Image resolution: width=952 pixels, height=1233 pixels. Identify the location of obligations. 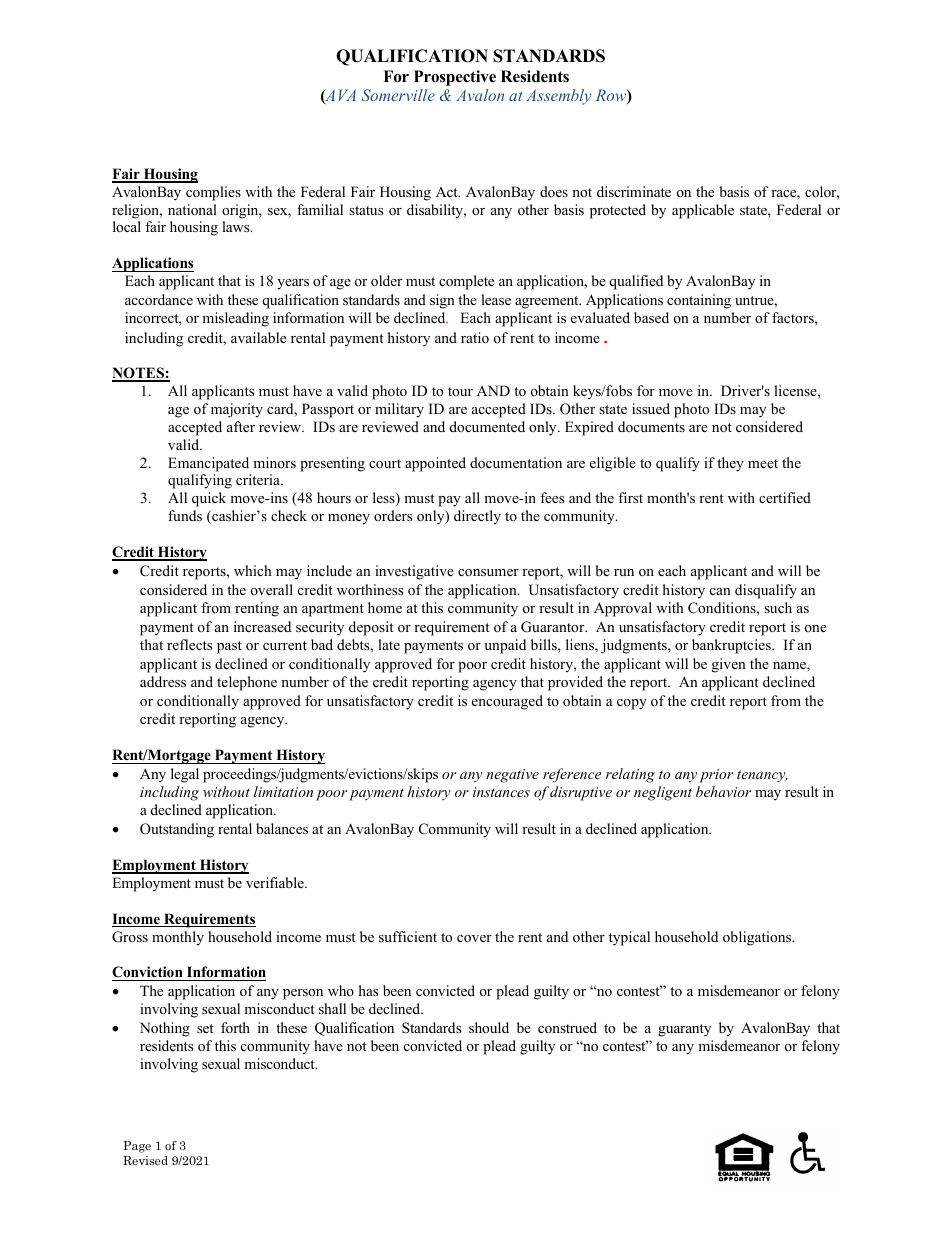
(758, 938).
